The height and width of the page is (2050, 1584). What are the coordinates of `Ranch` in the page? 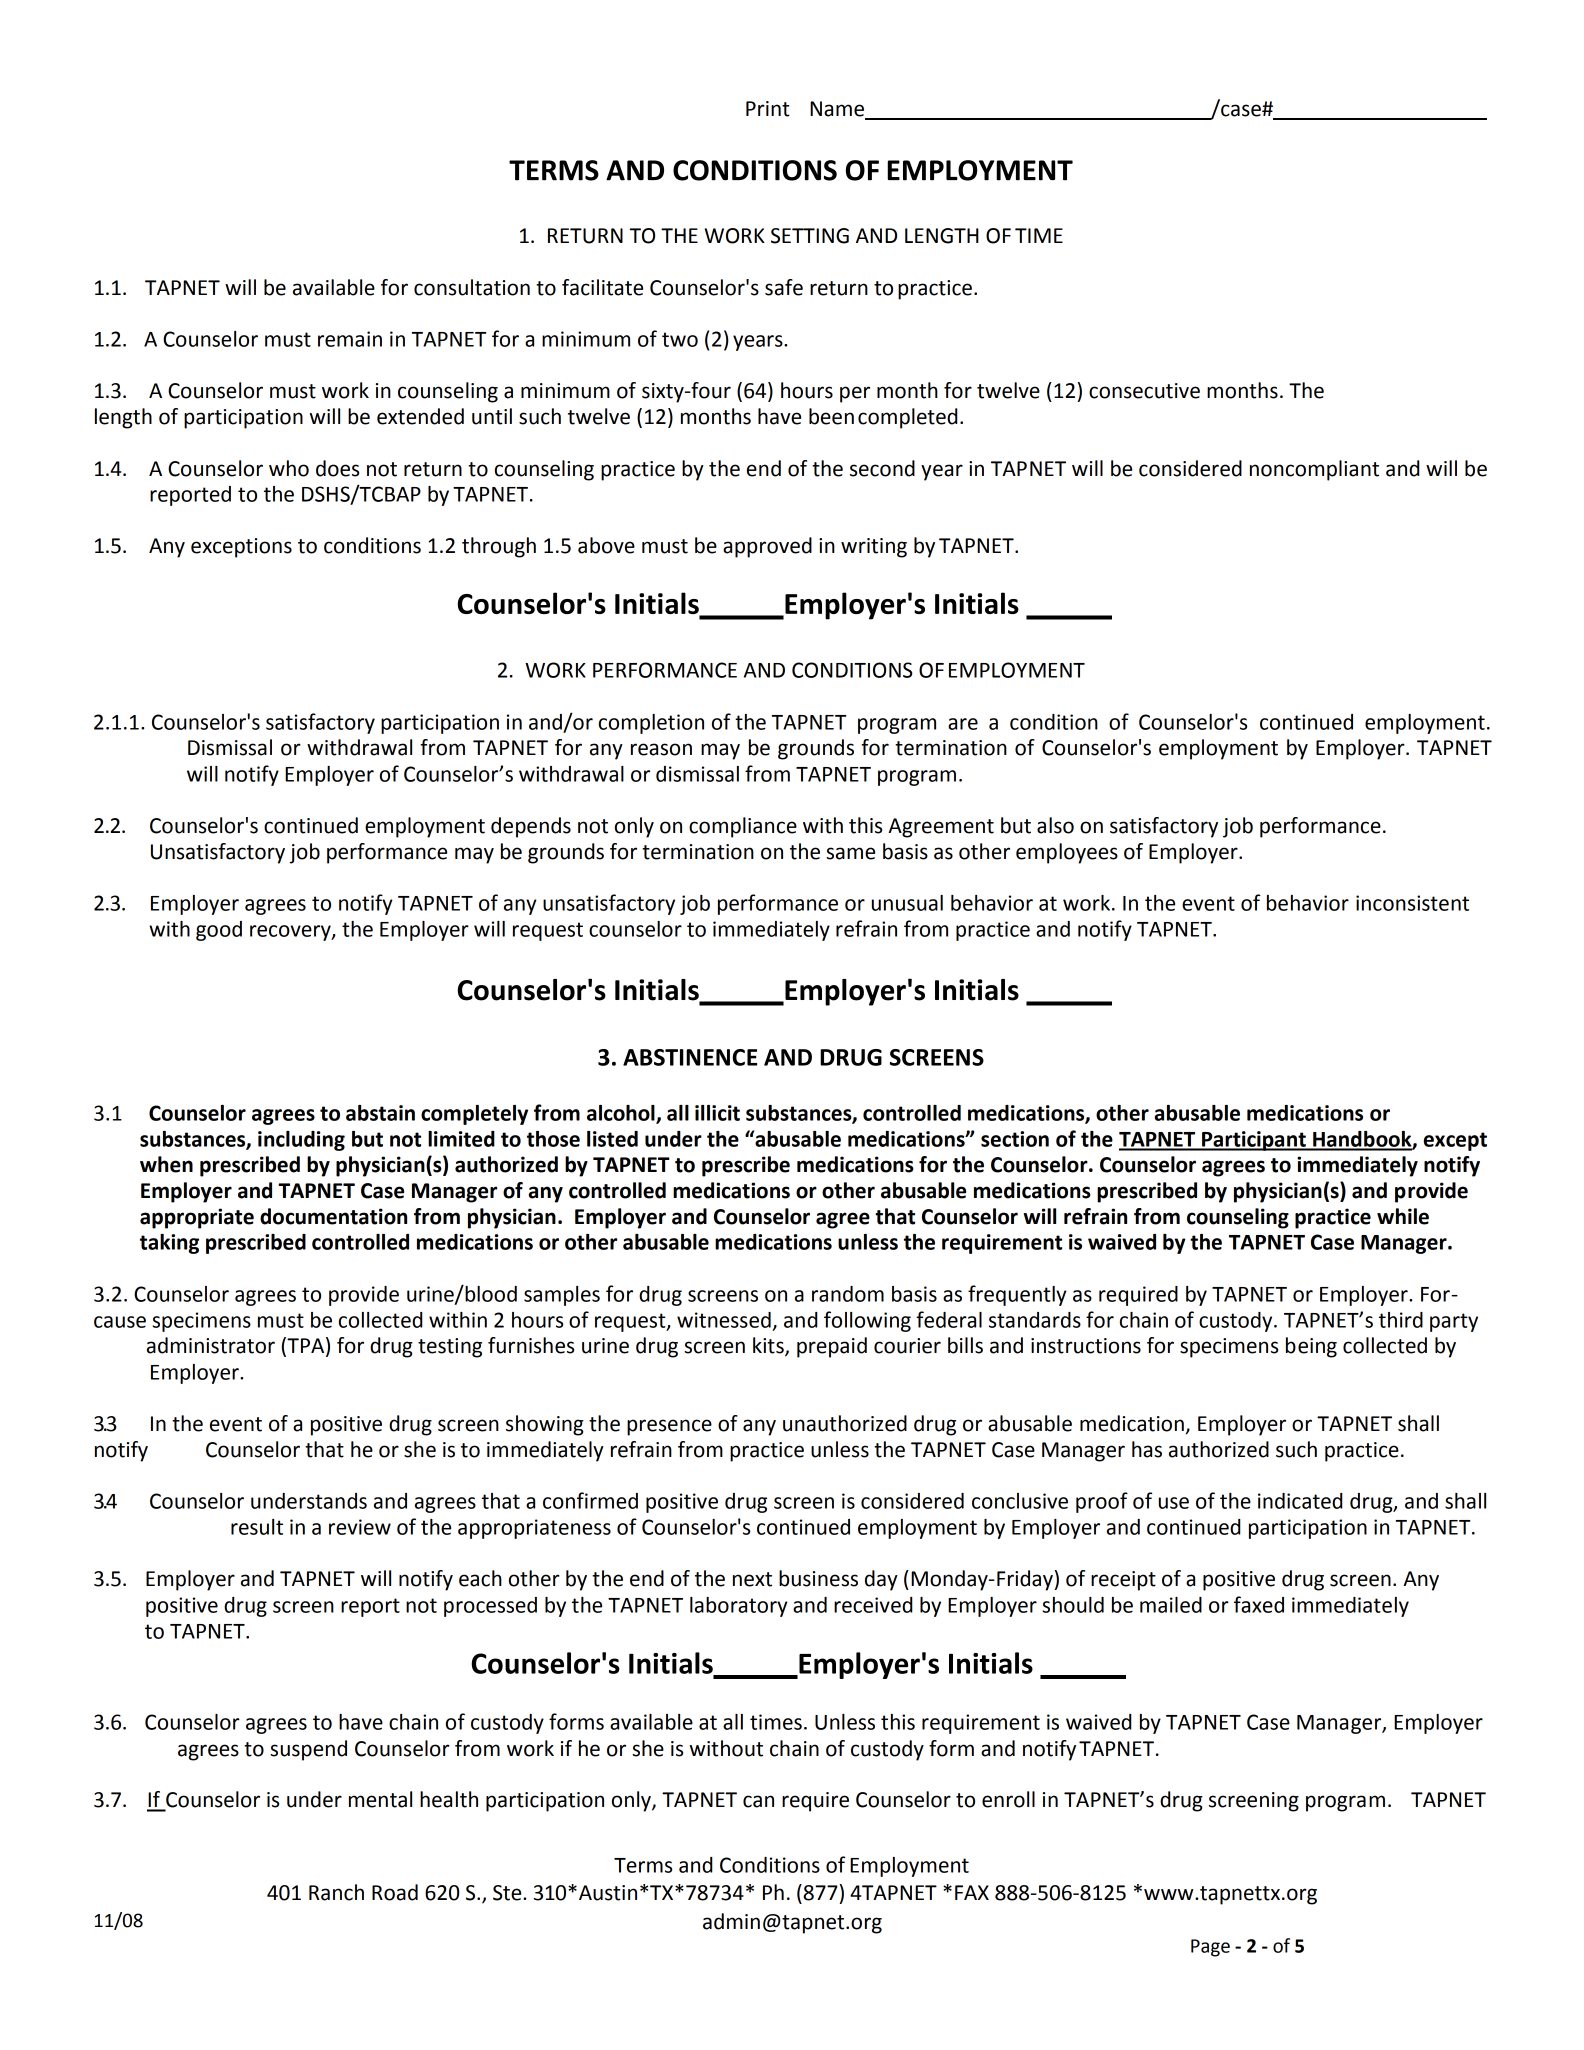 It's located at (336, 1892).
